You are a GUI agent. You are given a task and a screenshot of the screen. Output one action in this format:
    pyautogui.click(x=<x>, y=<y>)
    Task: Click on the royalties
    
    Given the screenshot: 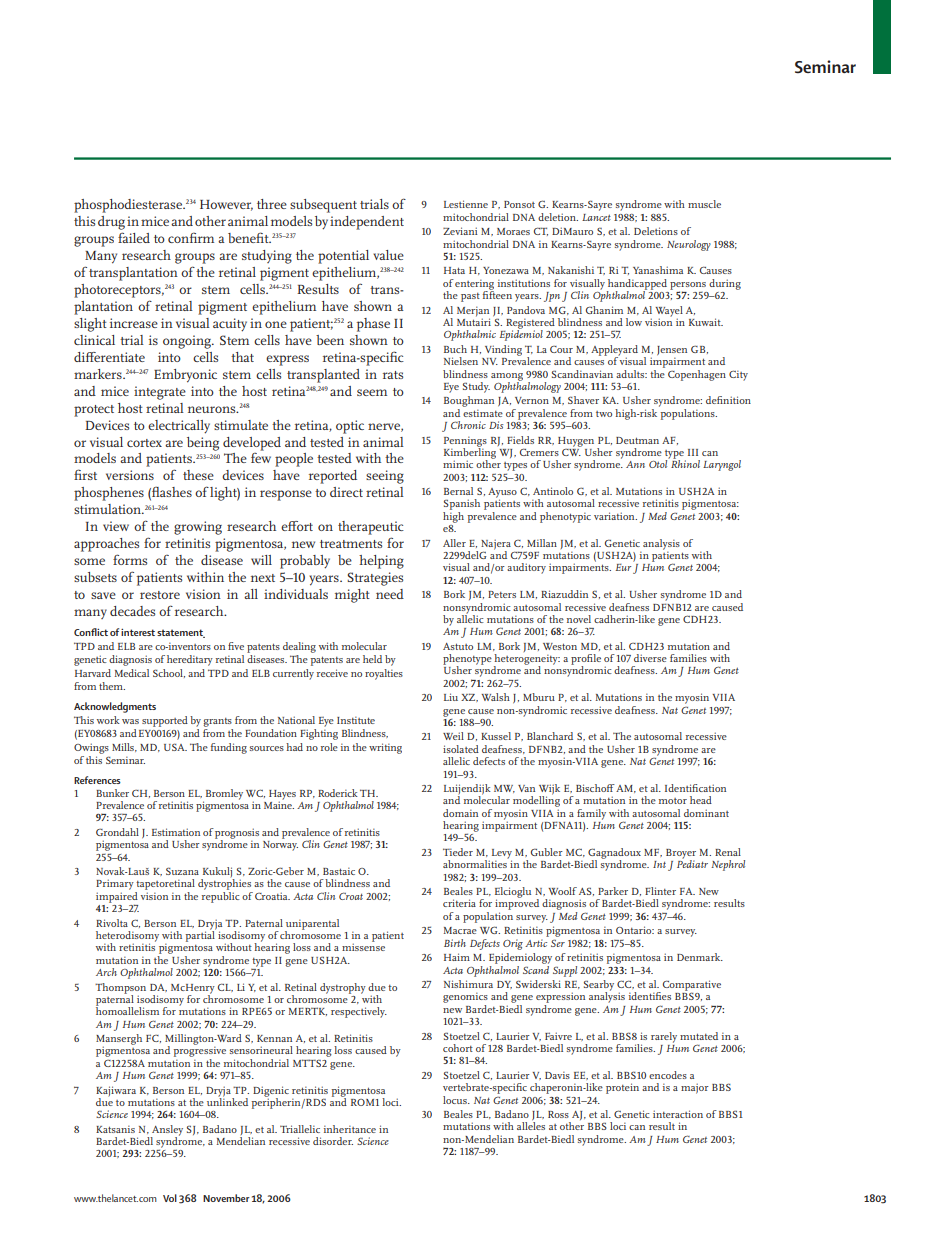 What is the action you would take?
    pyautogui.click(x=384, y=674)
